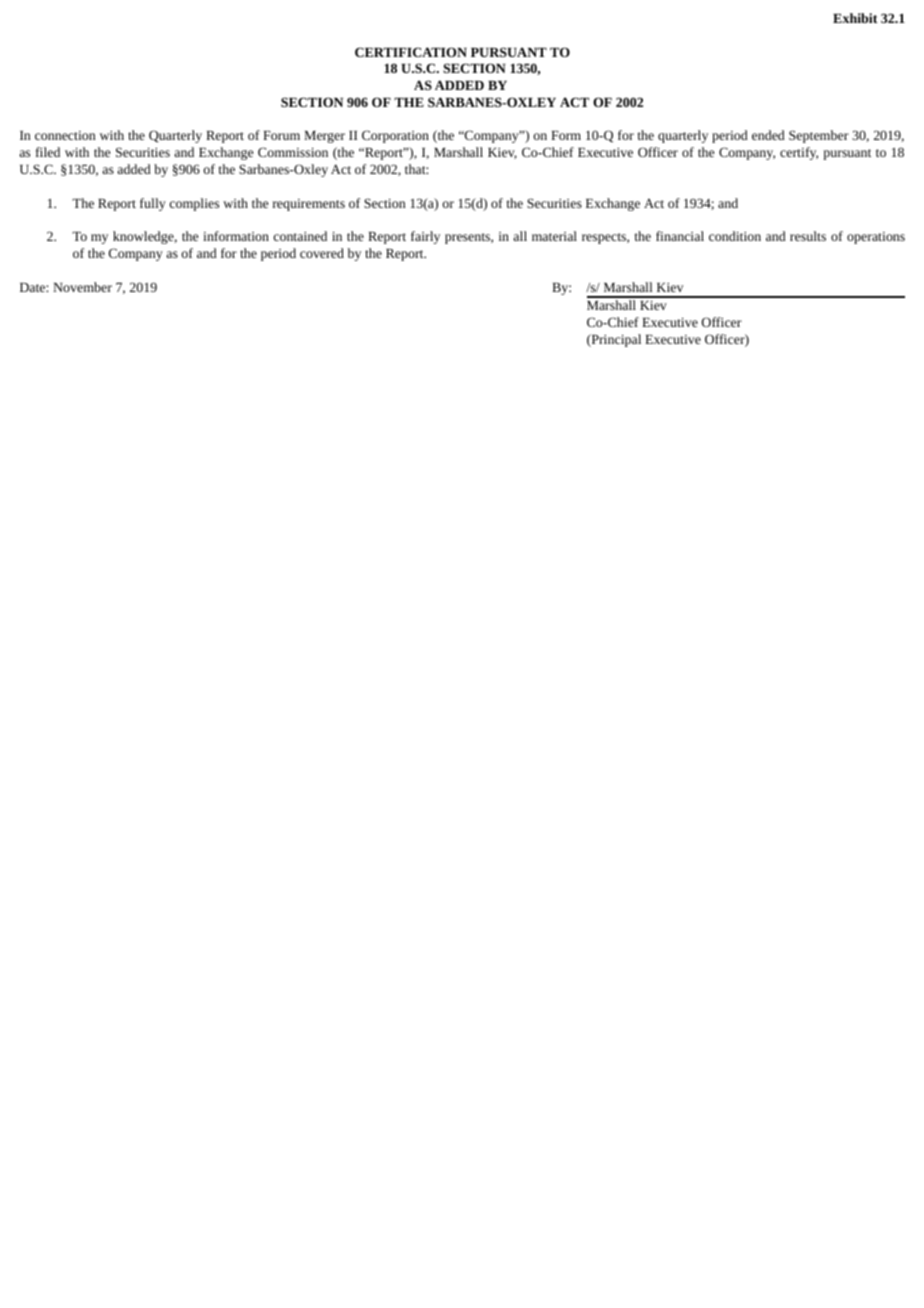 The width and height of the page is (924, 1308). What do you see at coordinates (309, 205) in the page?
I see `requirements` at bounding box center [309, 205].
